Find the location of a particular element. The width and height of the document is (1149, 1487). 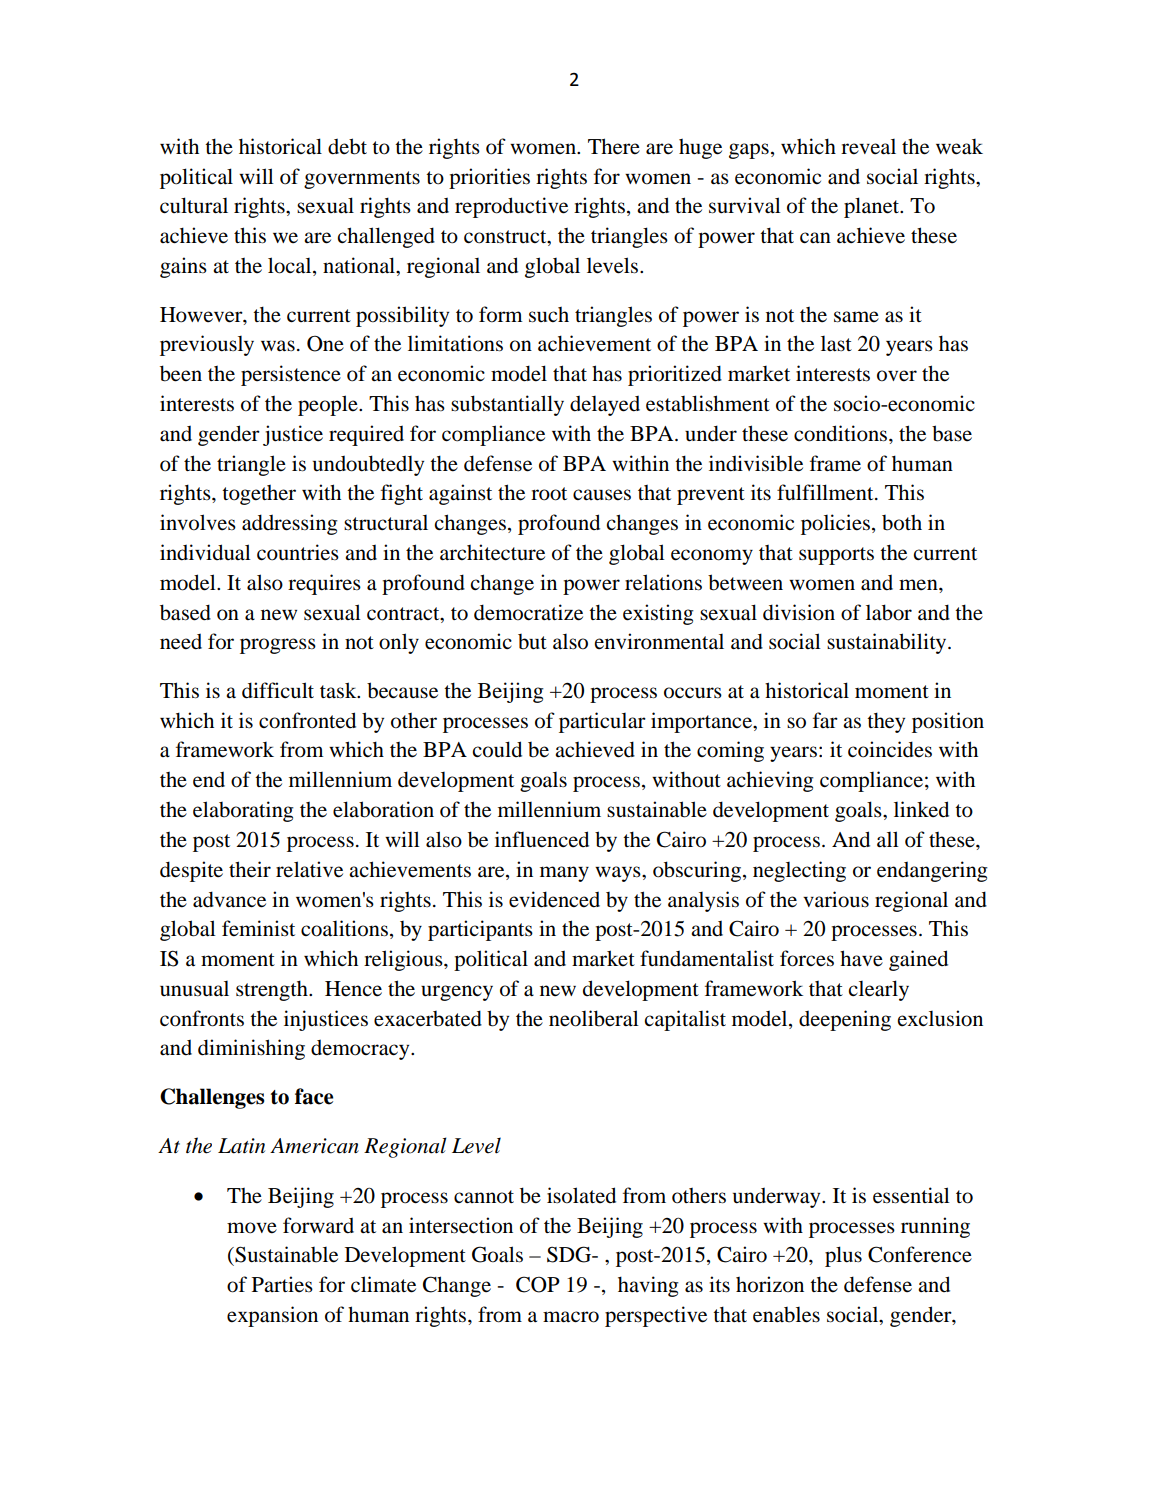

strength is located at coordinates (273, 990).
